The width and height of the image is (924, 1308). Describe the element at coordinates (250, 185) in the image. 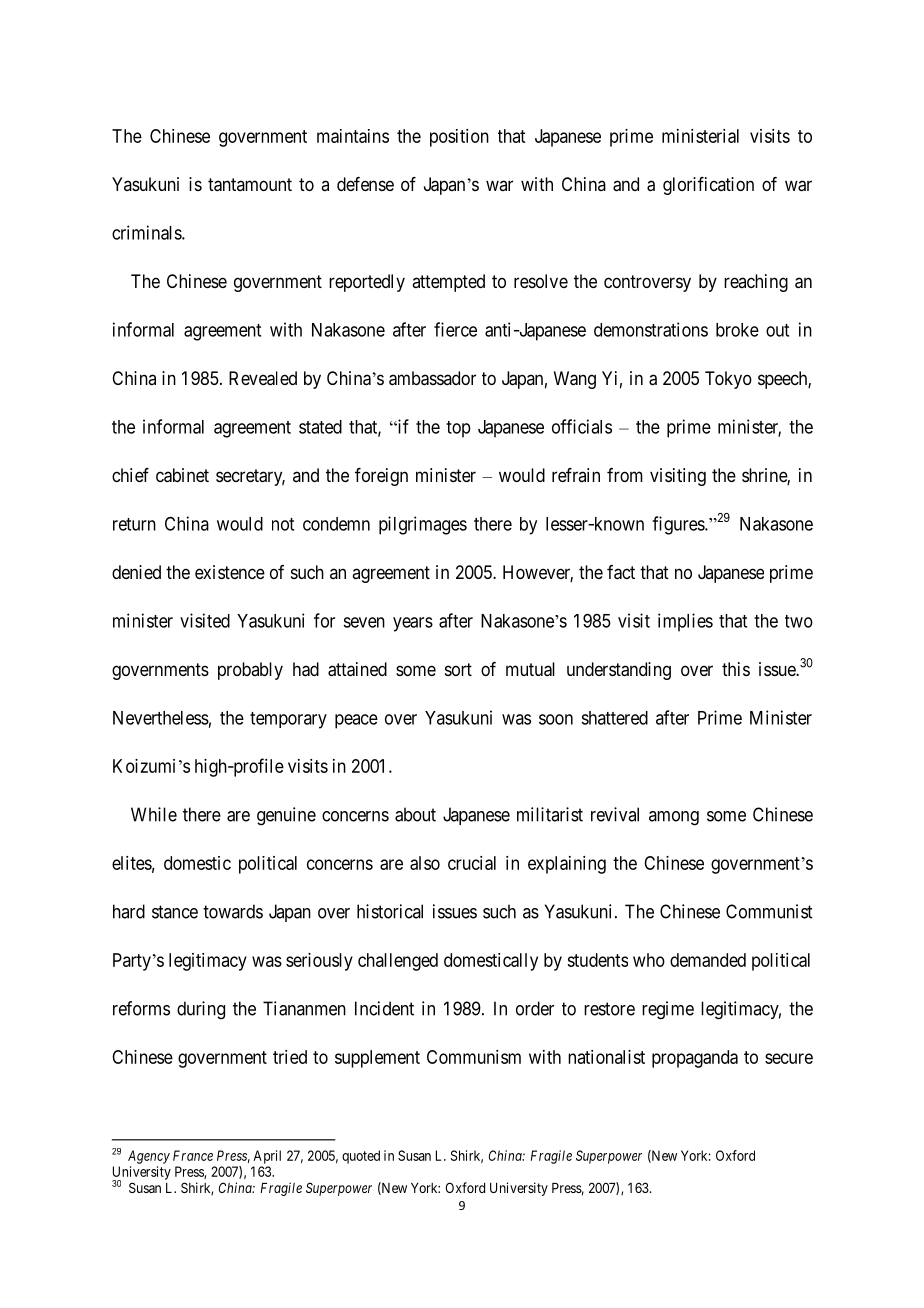

I see `tantamount` at that location.
